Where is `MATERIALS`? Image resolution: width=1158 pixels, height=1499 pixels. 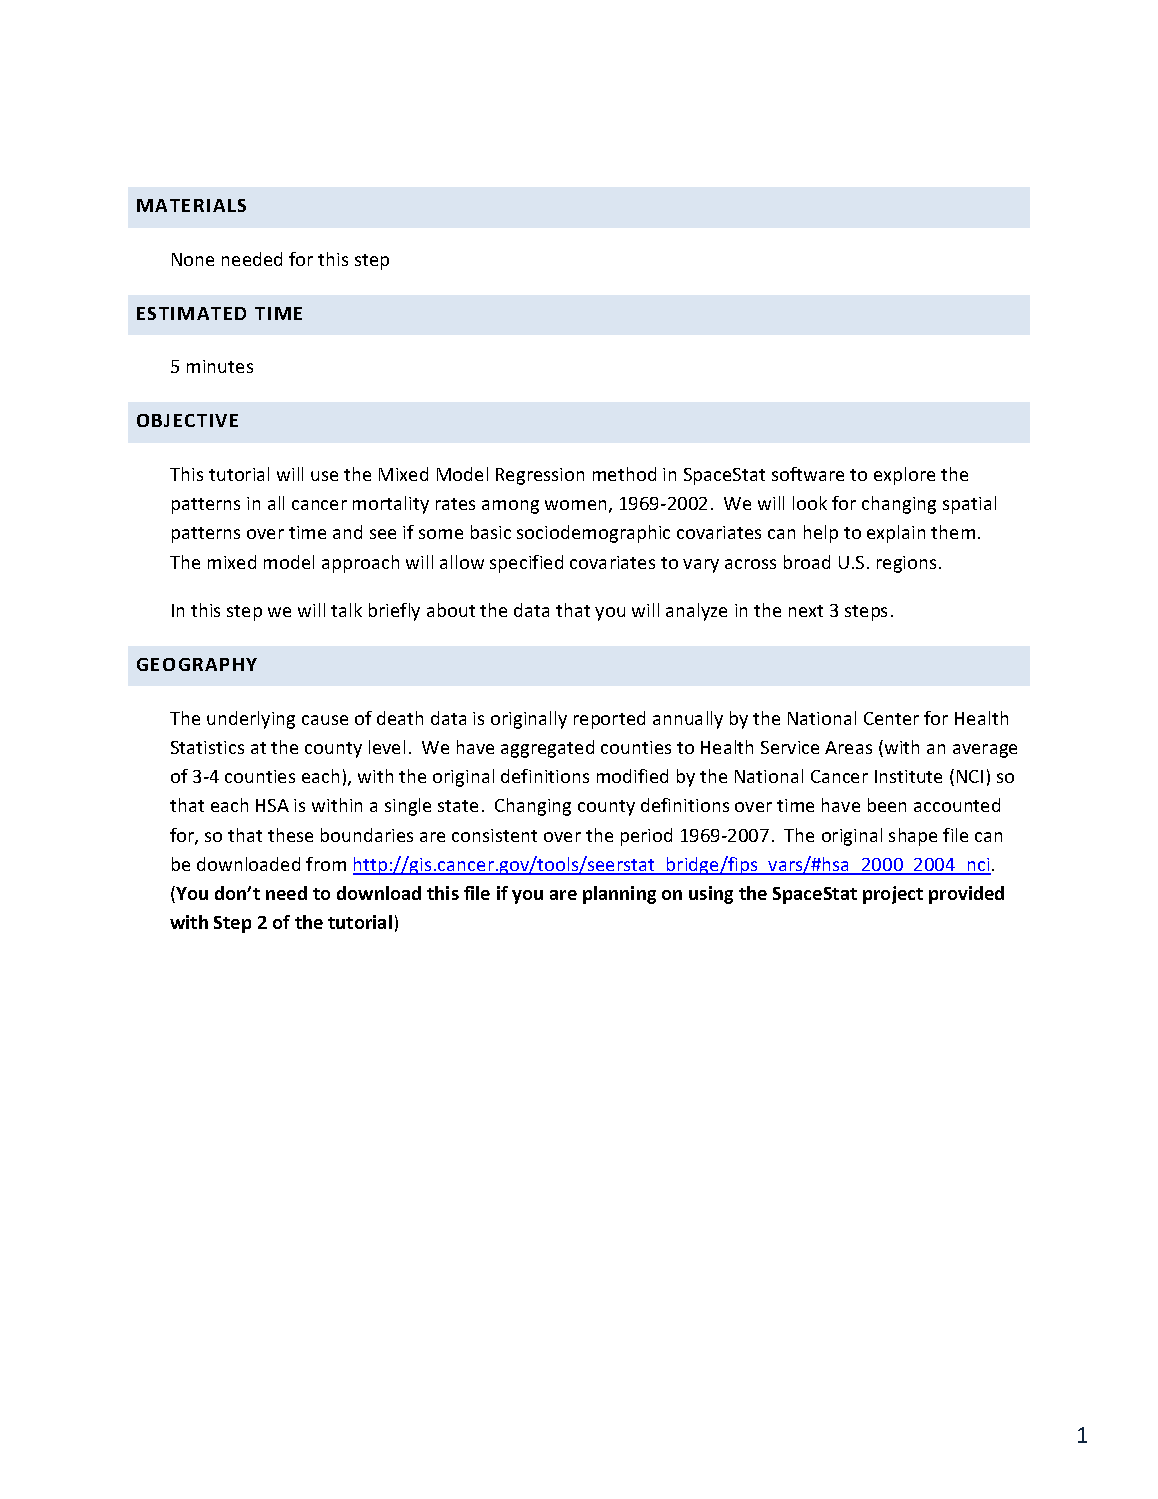 MATERIALS is located at coordinates (191, 205).
